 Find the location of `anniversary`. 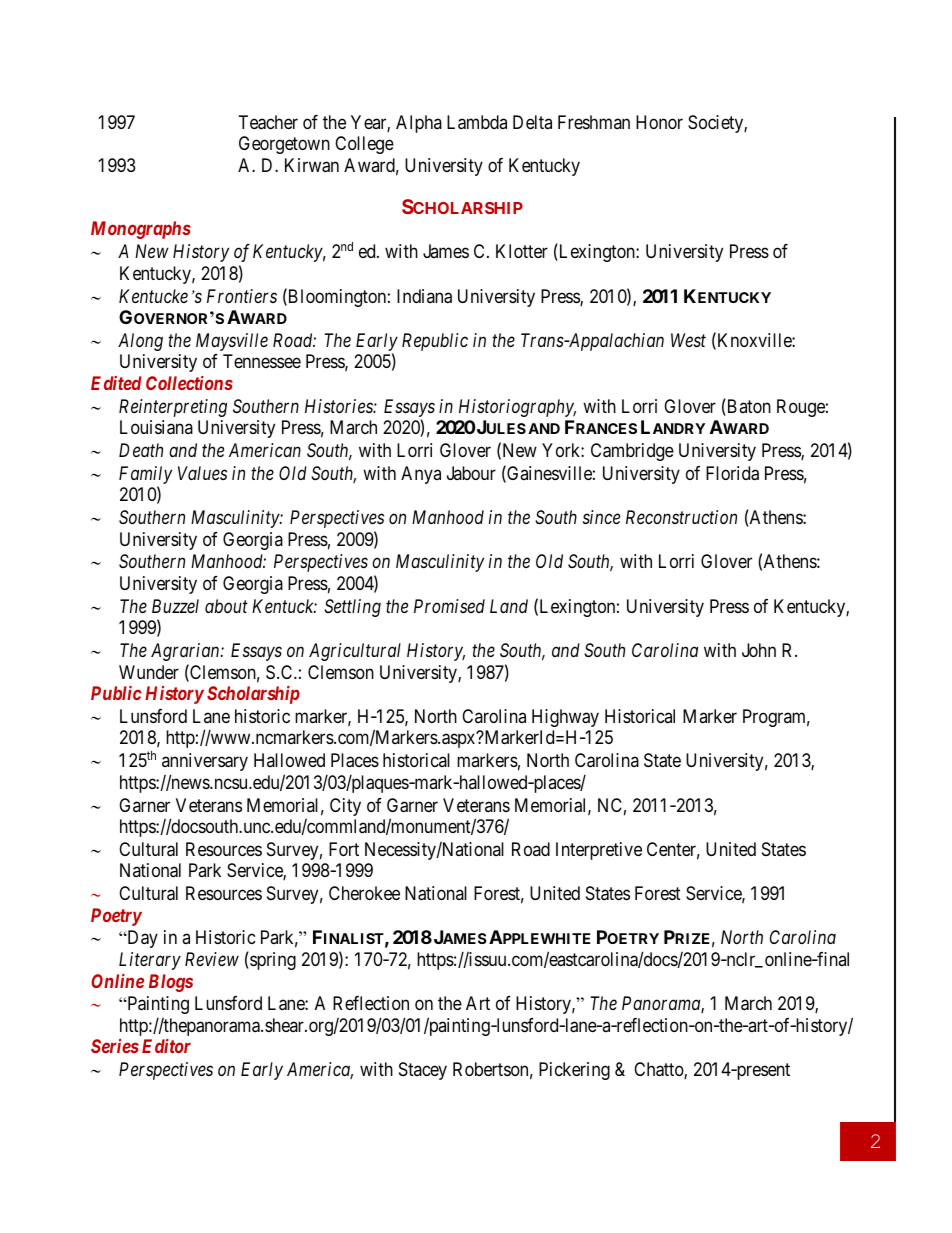

anniversary is located at coordinates (205, 762).
